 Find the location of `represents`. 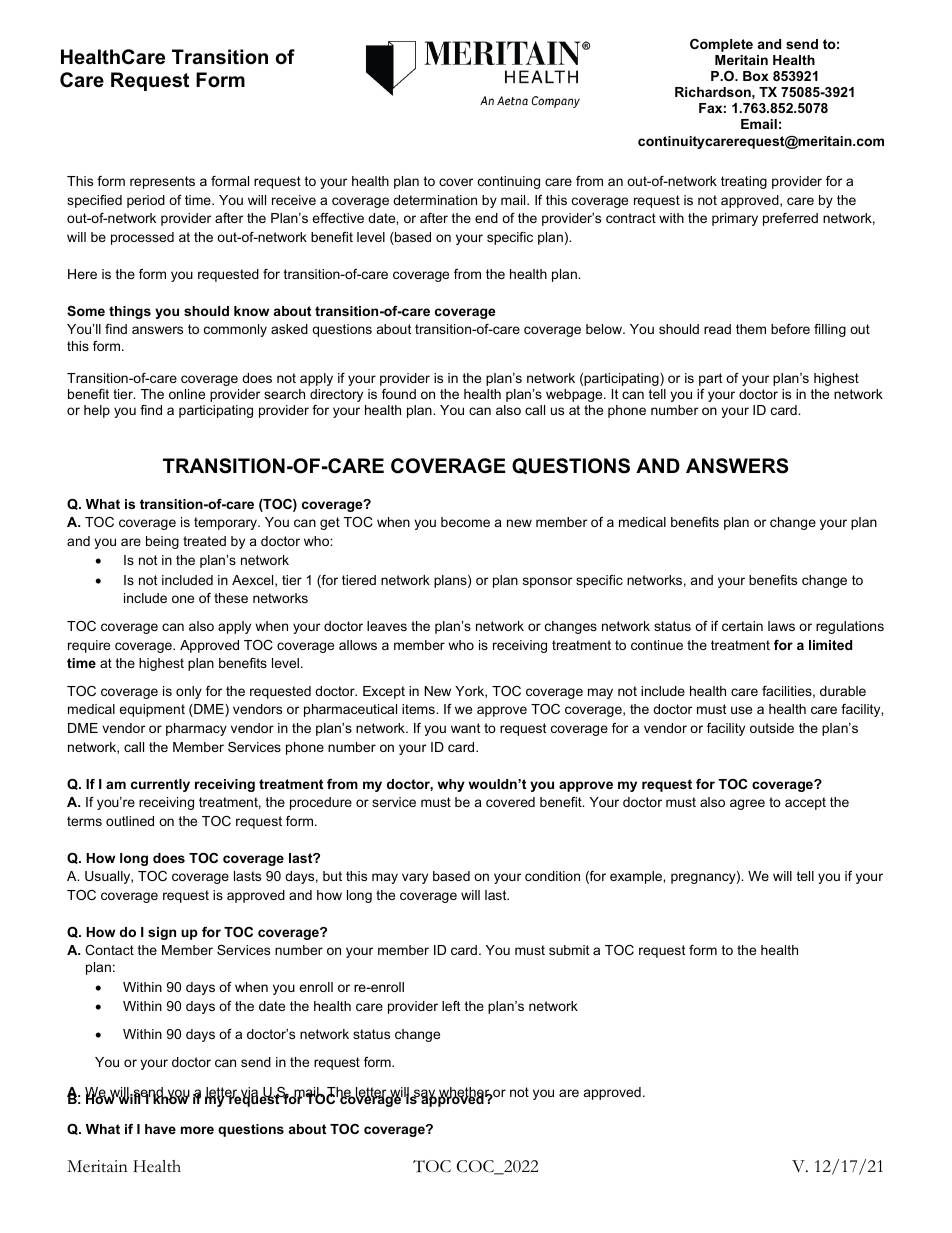

represents is located at coordinates (162, 182).
